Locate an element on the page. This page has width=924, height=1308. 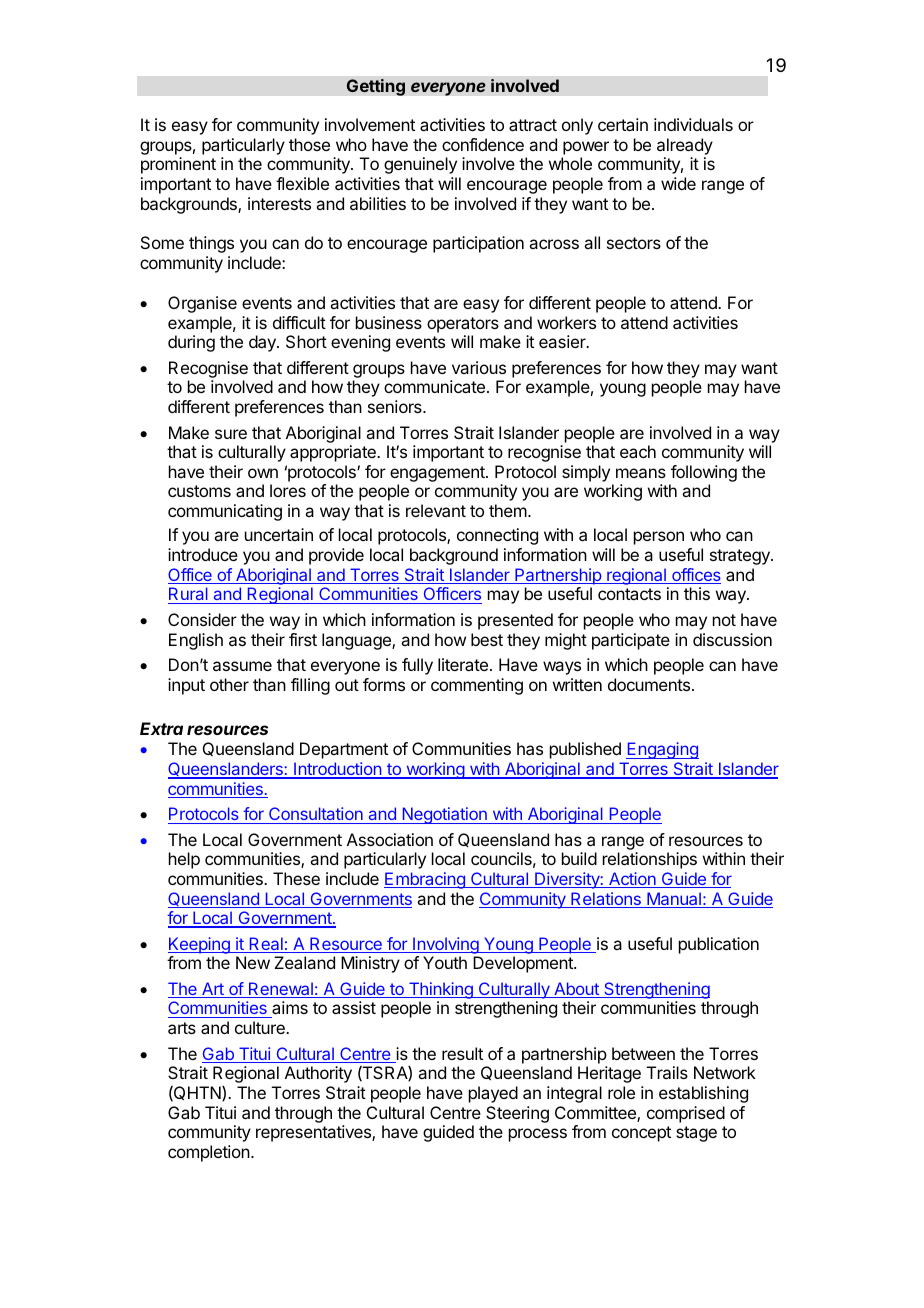
prominent is located at coordinates (178, 165).
